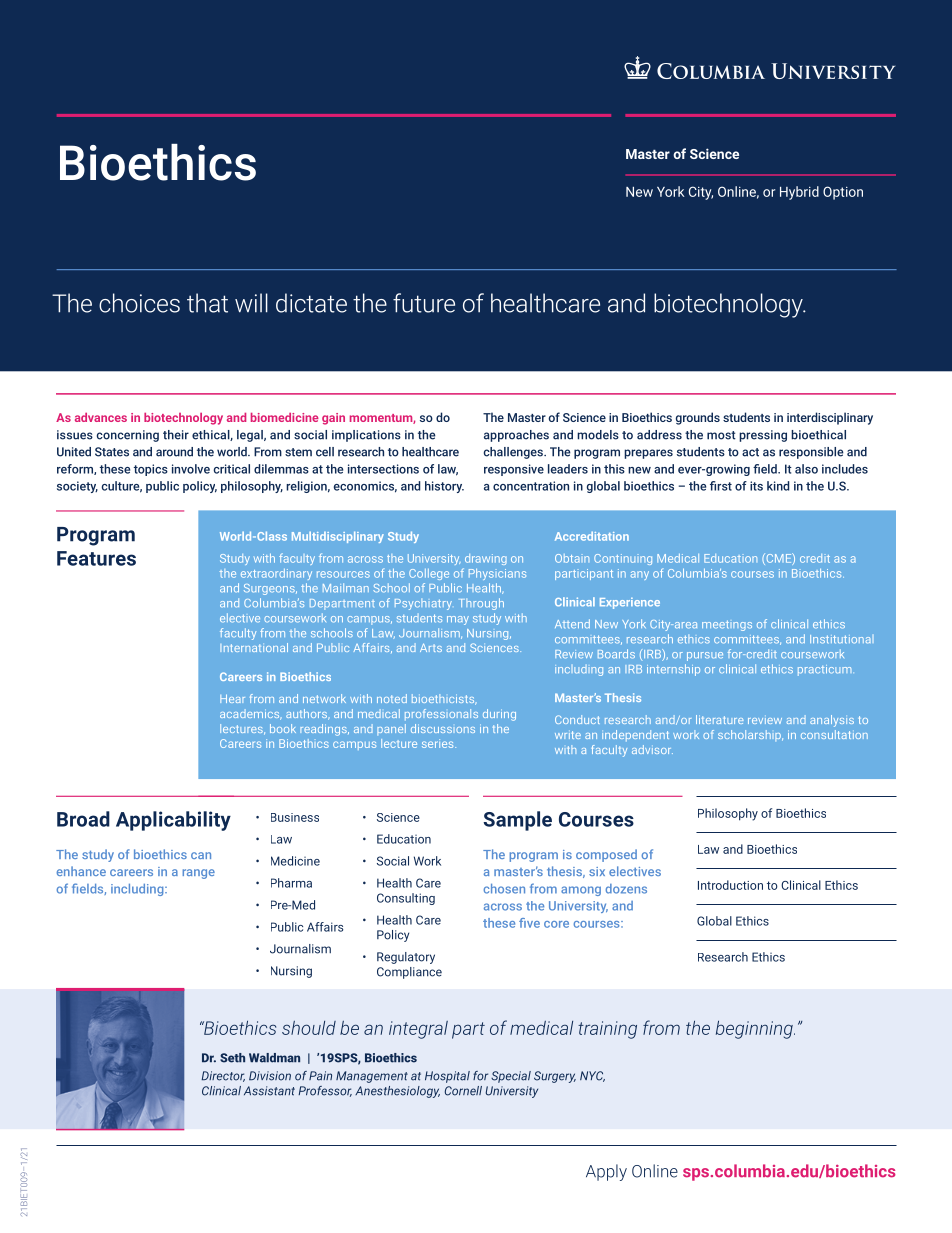 This image has width=952, height=1233. What do you see at coordinates (756, 486) in the image?
I see `its` at bounding box center [756, 486].
